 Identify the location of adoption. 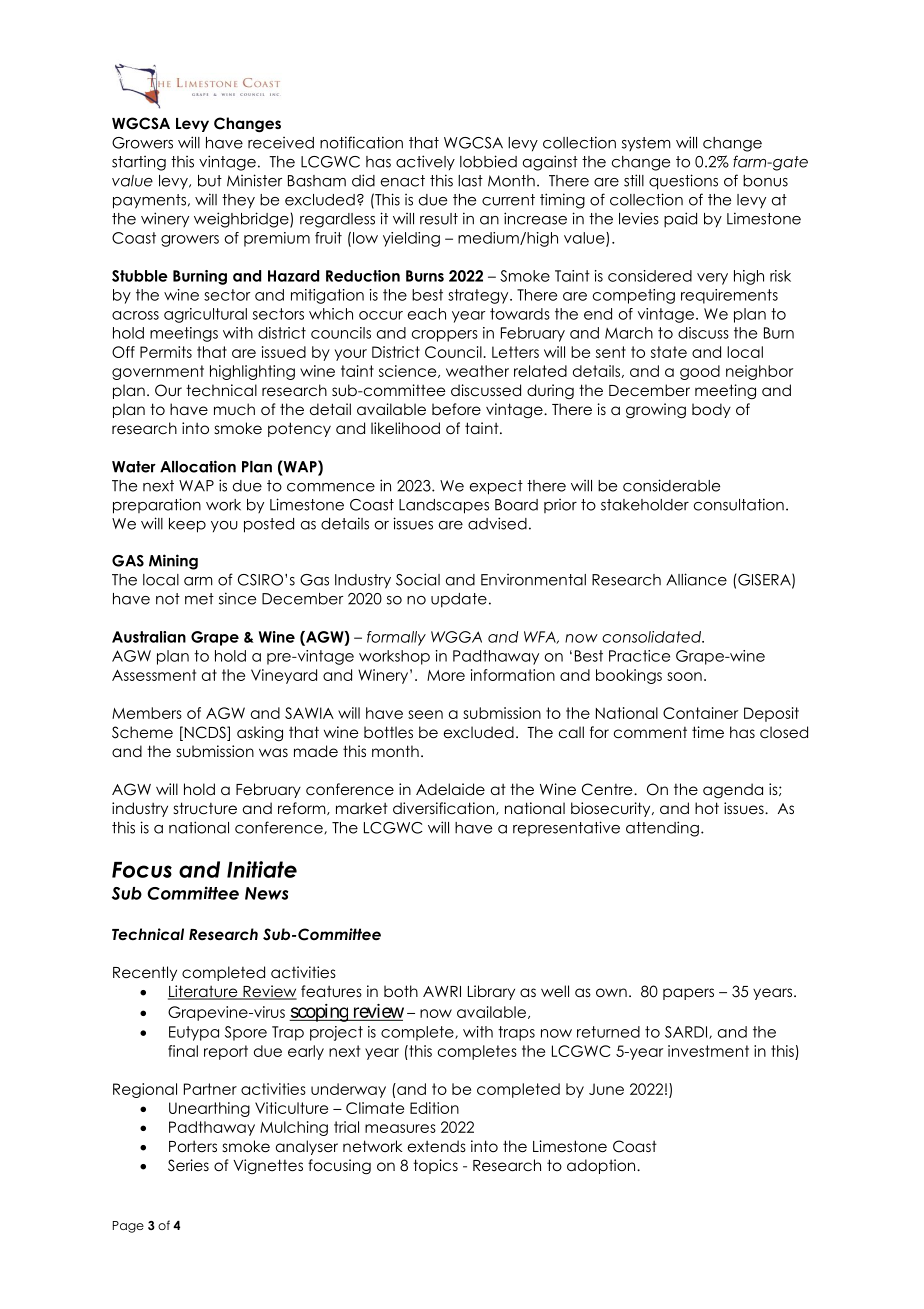
(602, 1166).
